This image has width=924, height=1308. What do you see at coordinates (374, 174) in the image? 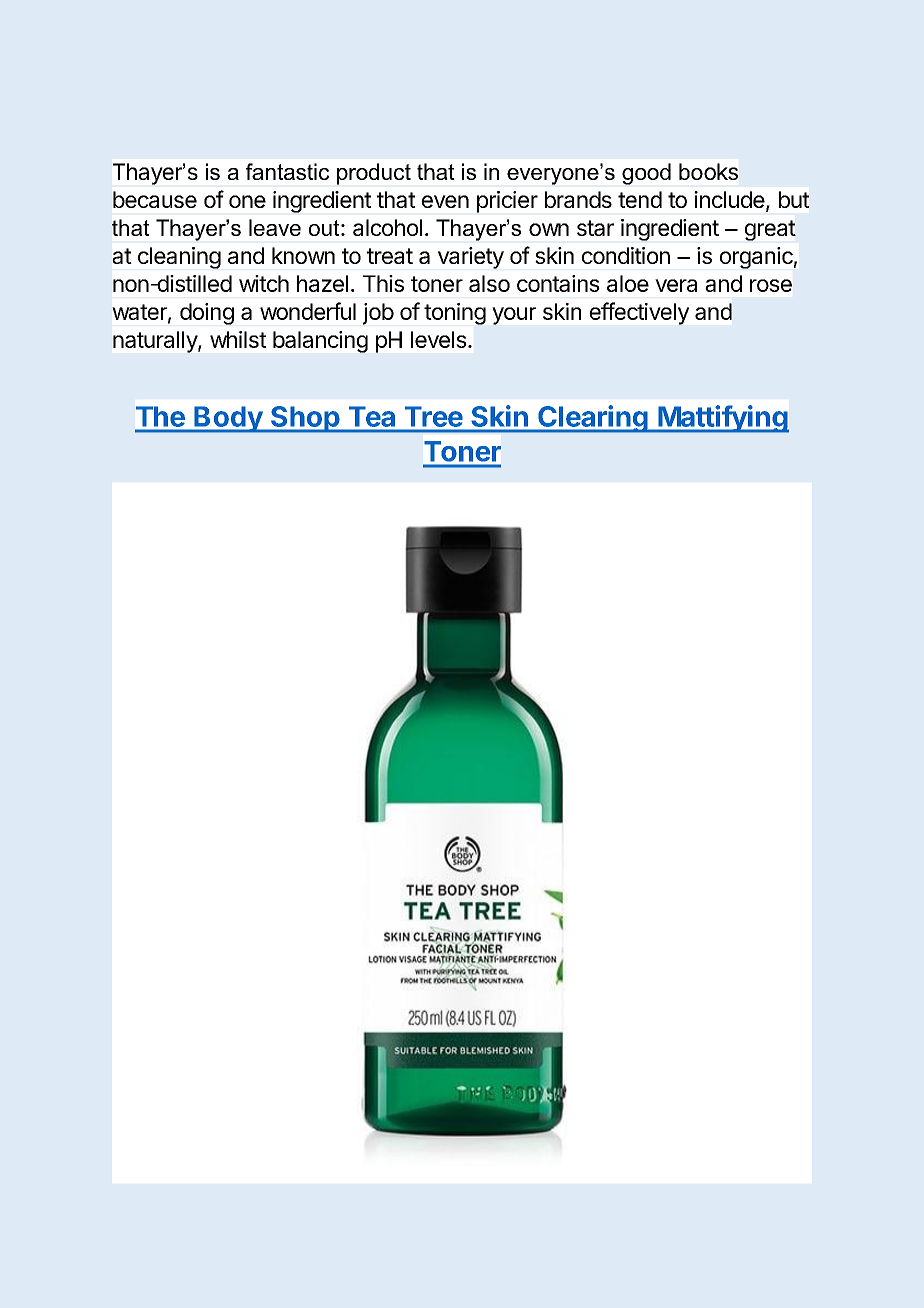
I see `product` at bounding box center [374, 174].
